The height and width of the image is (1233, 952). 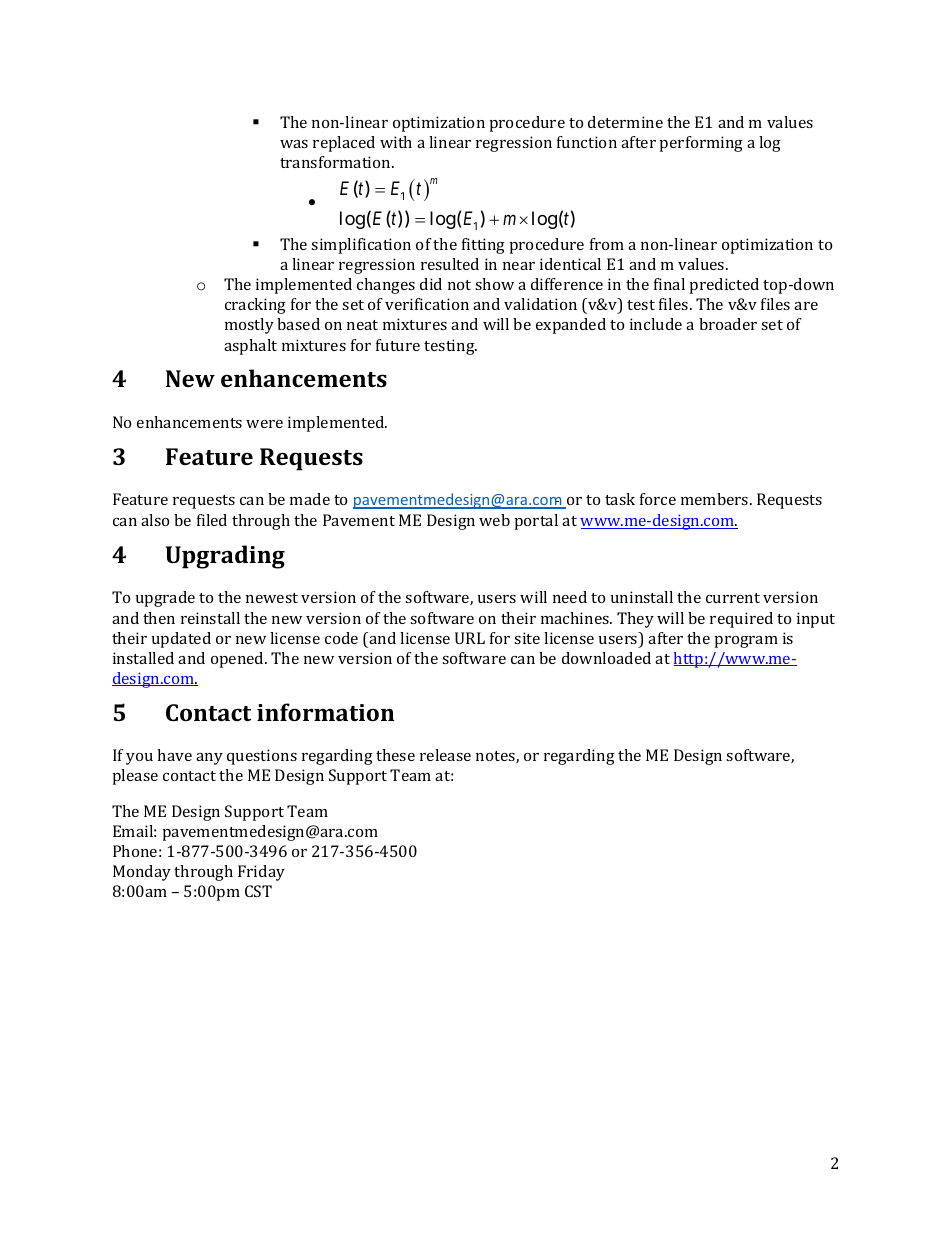 What do you see at coordinates (264, 424) in the image?
I see `were` at bounding box center [264, 424].
